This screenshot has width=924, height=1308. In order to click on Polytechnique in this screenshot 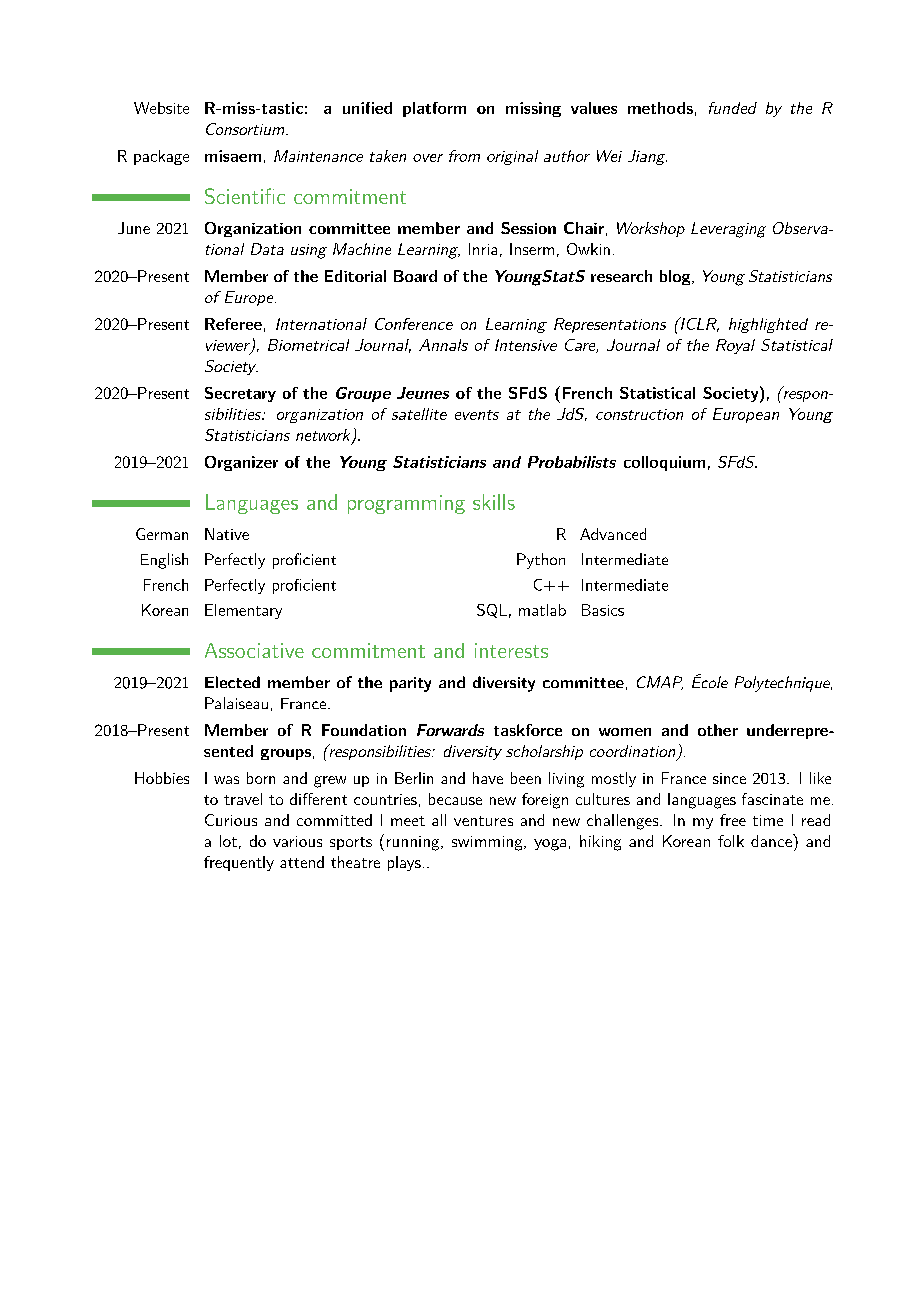, I will do `click(783, 684)`.
